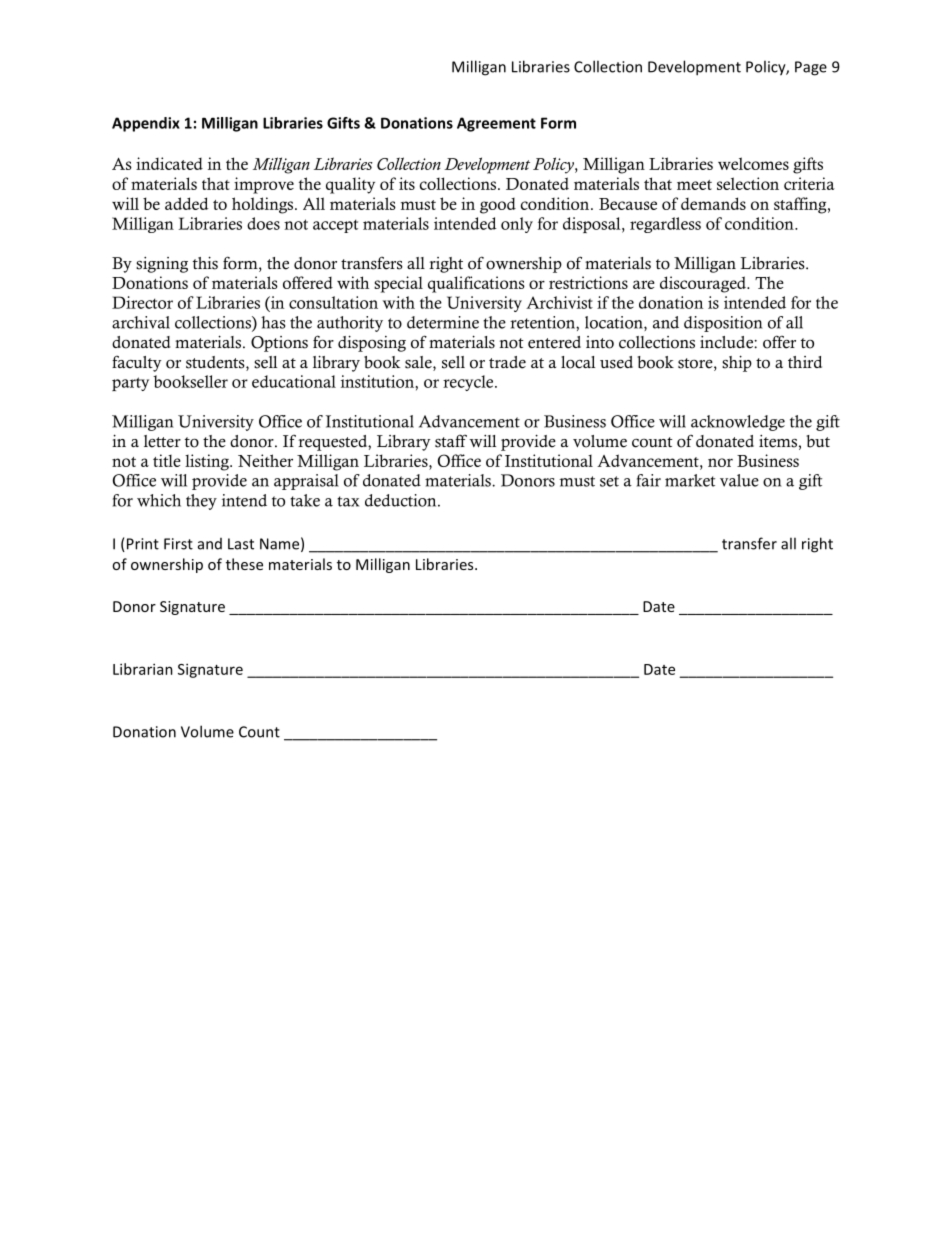  I want to click on Agreement, so click(496, 124).
